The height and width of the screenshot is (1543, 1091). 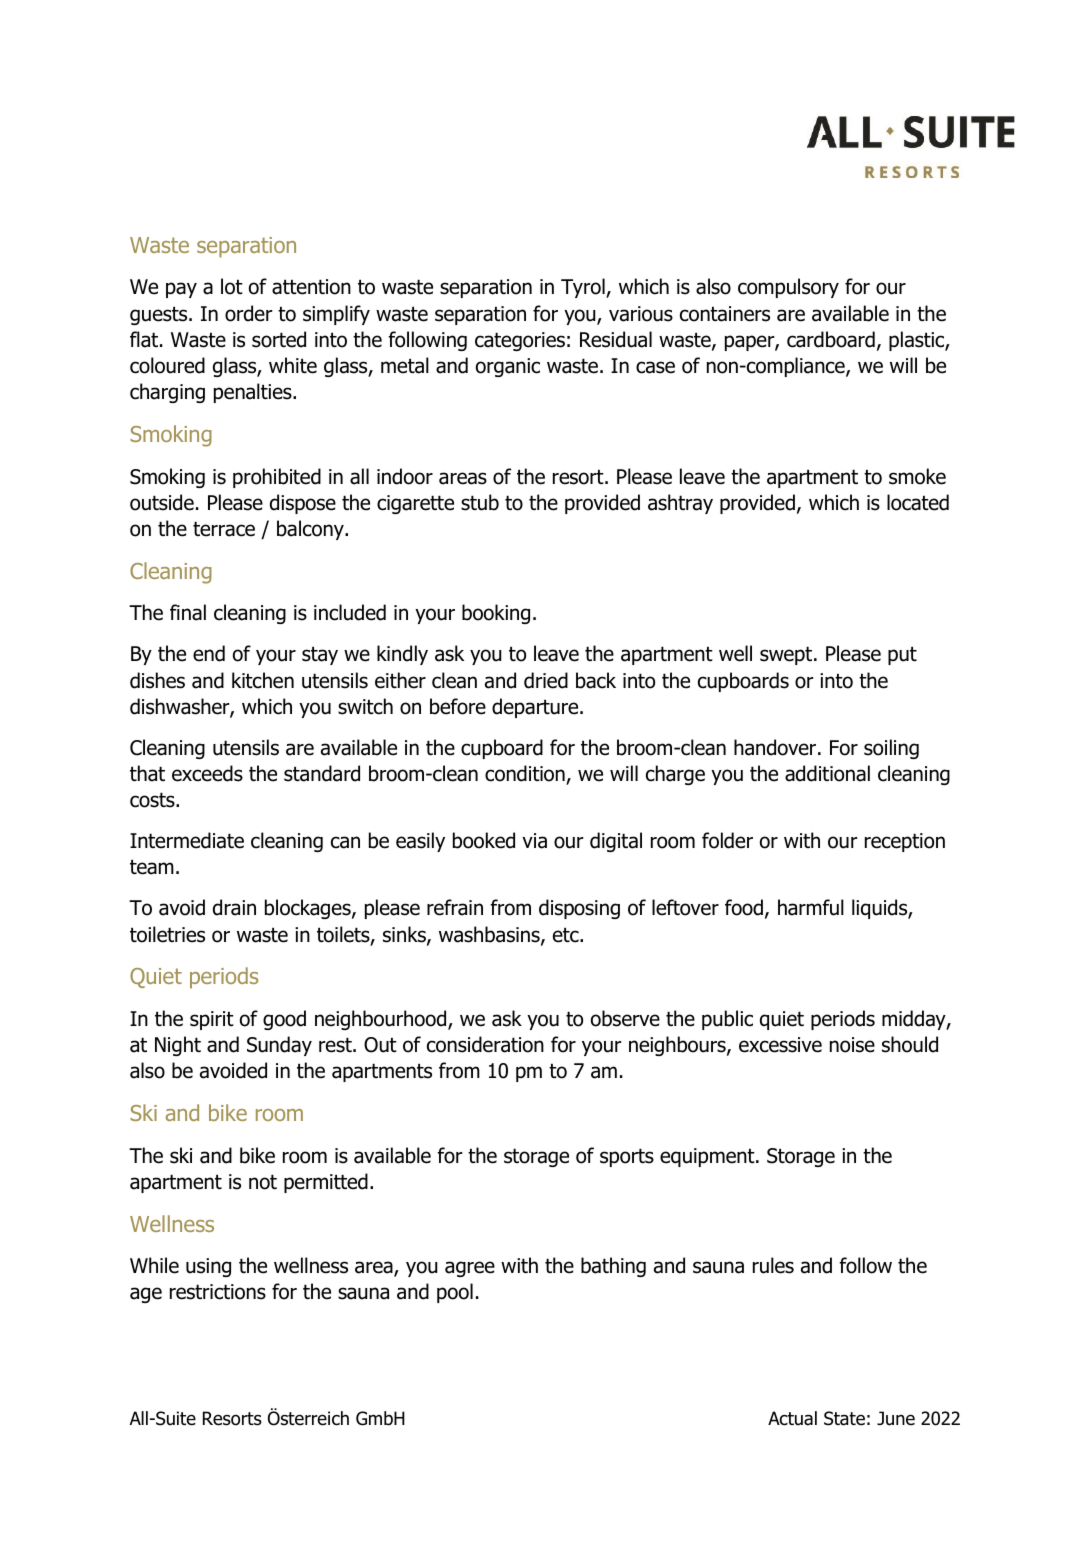 I want to click on harmful, so click(x=811, y=907).
